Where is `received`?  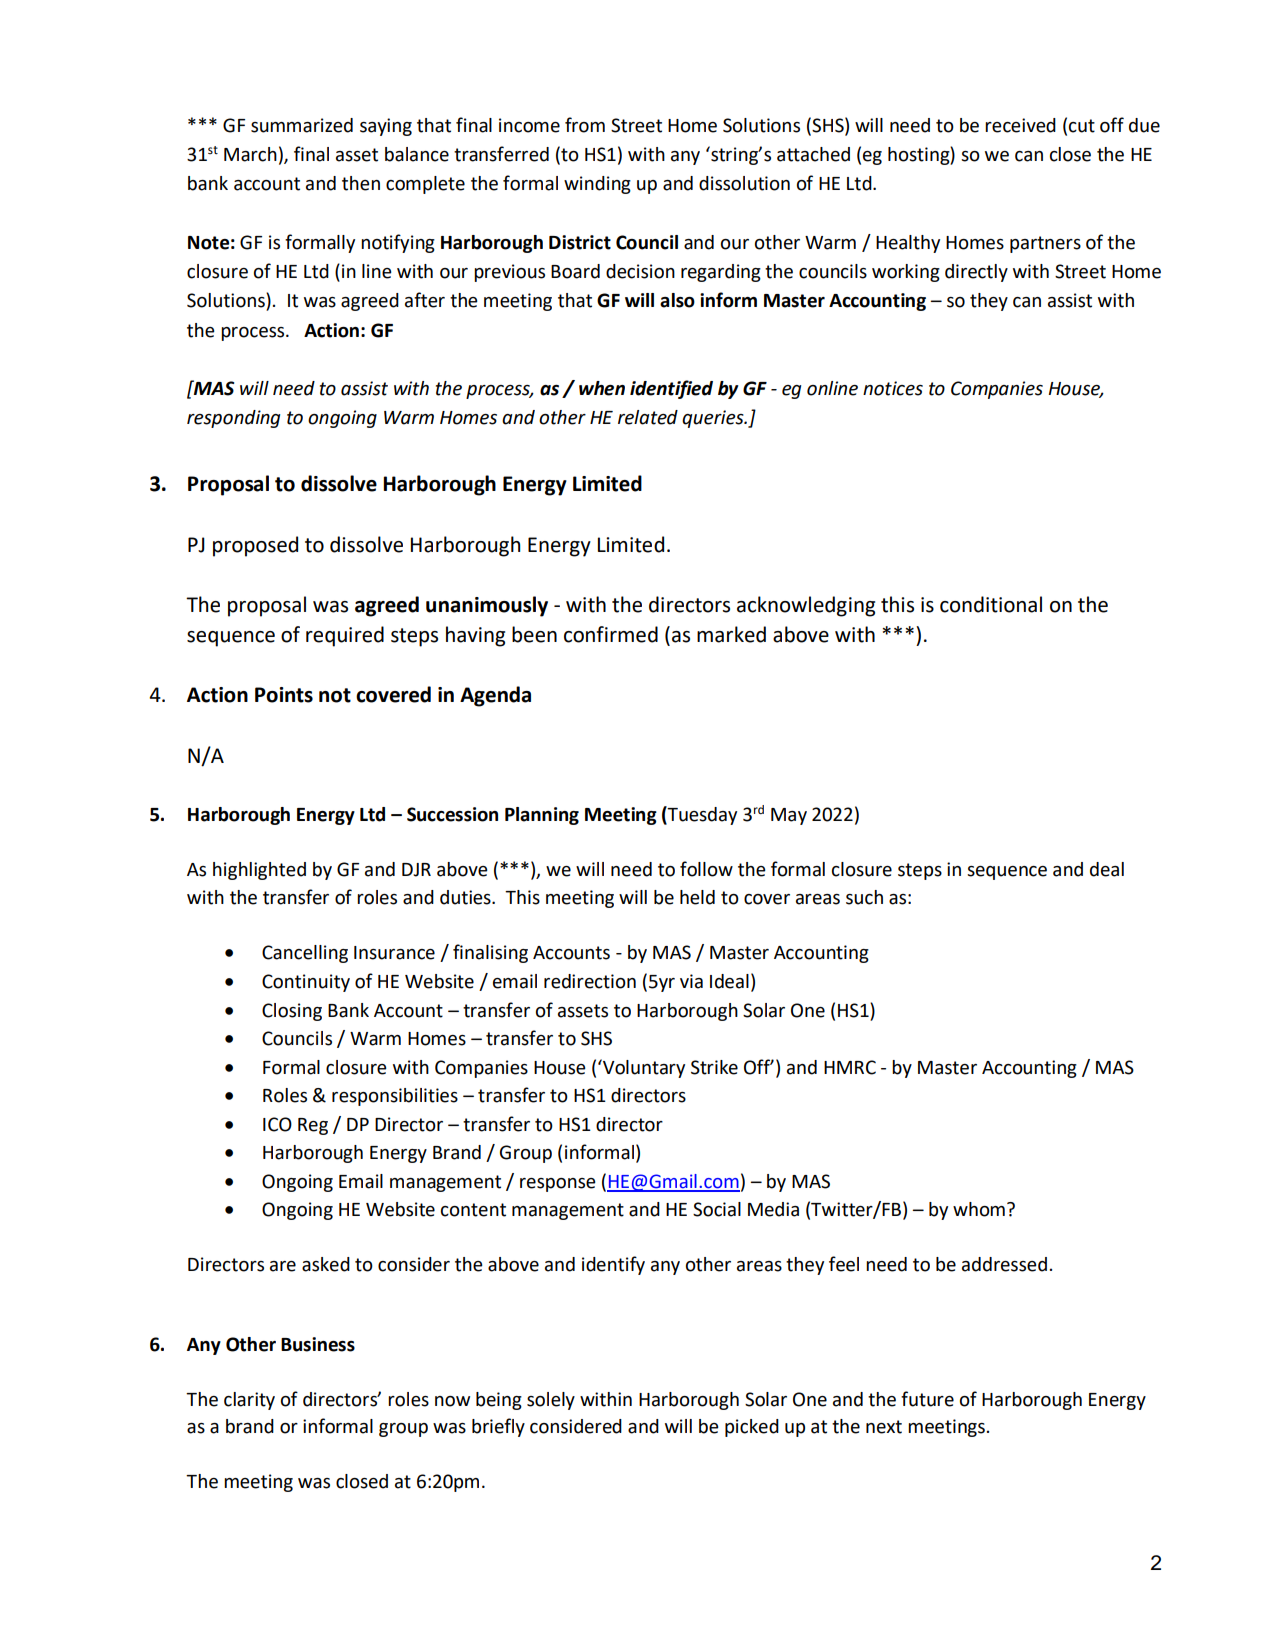 received is located at coordinates (1020, 125).
